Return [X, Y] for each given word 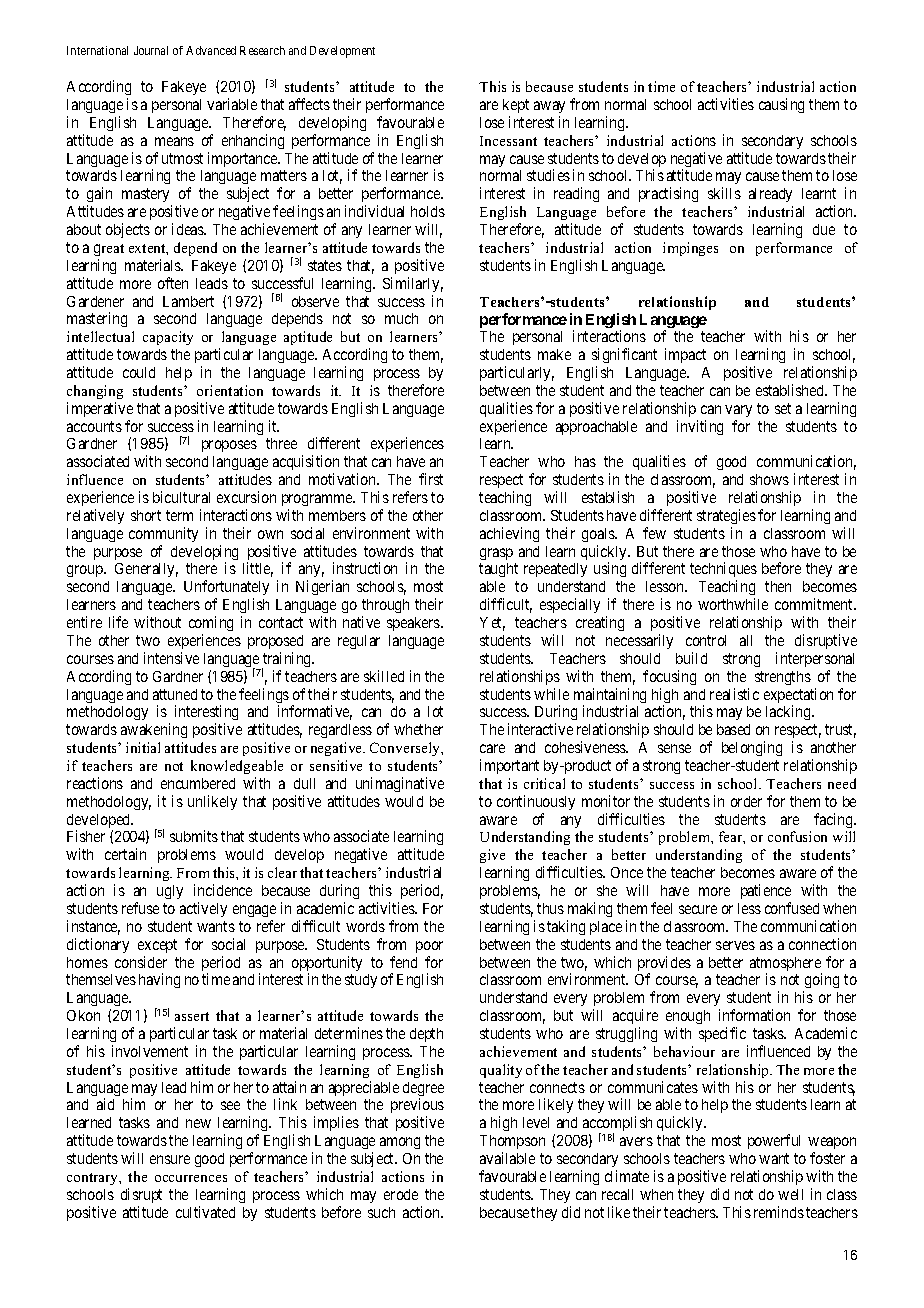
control [706, 640]
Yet [492, 624]
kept [516, 106]
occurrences [191, 1178]
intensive [171, 658]
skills [724, 193]
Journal [151, 50]
